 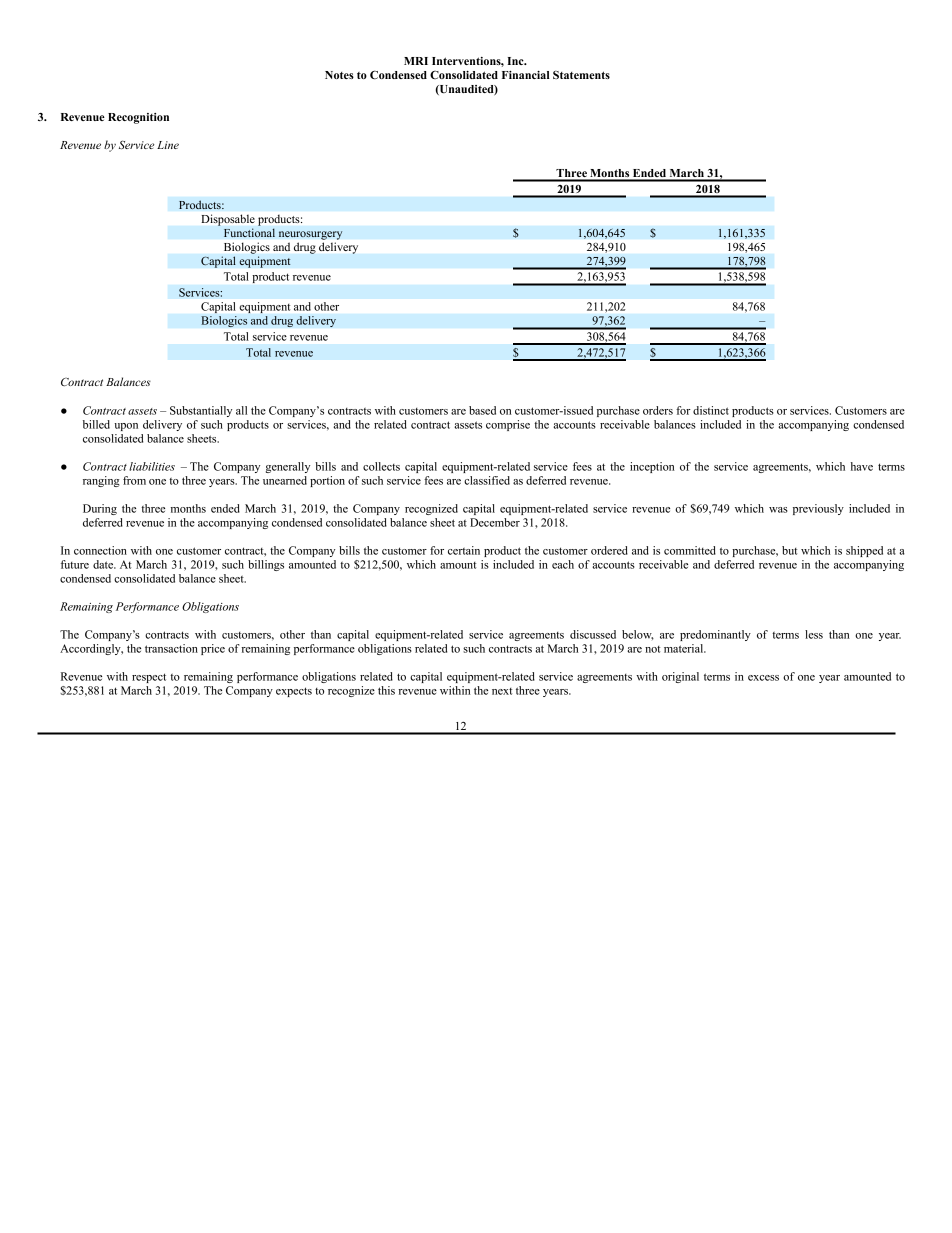 What do you see at coordinates (482, 410) in the screenshot?
I see `based` at bounding box center [482, 410].
